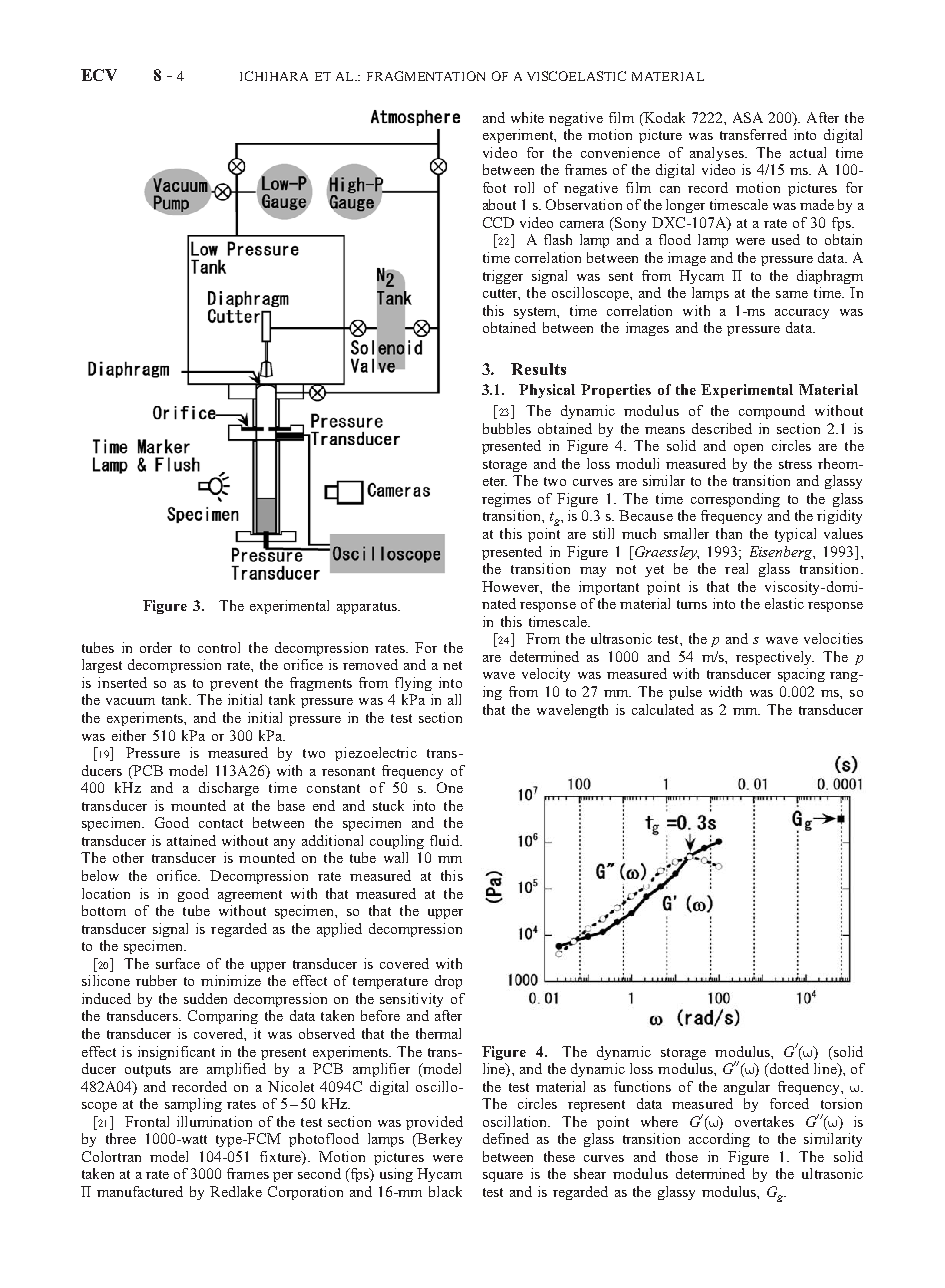 This page has height=1288, width=945. I want to click on ASA, so click(748, 117).
